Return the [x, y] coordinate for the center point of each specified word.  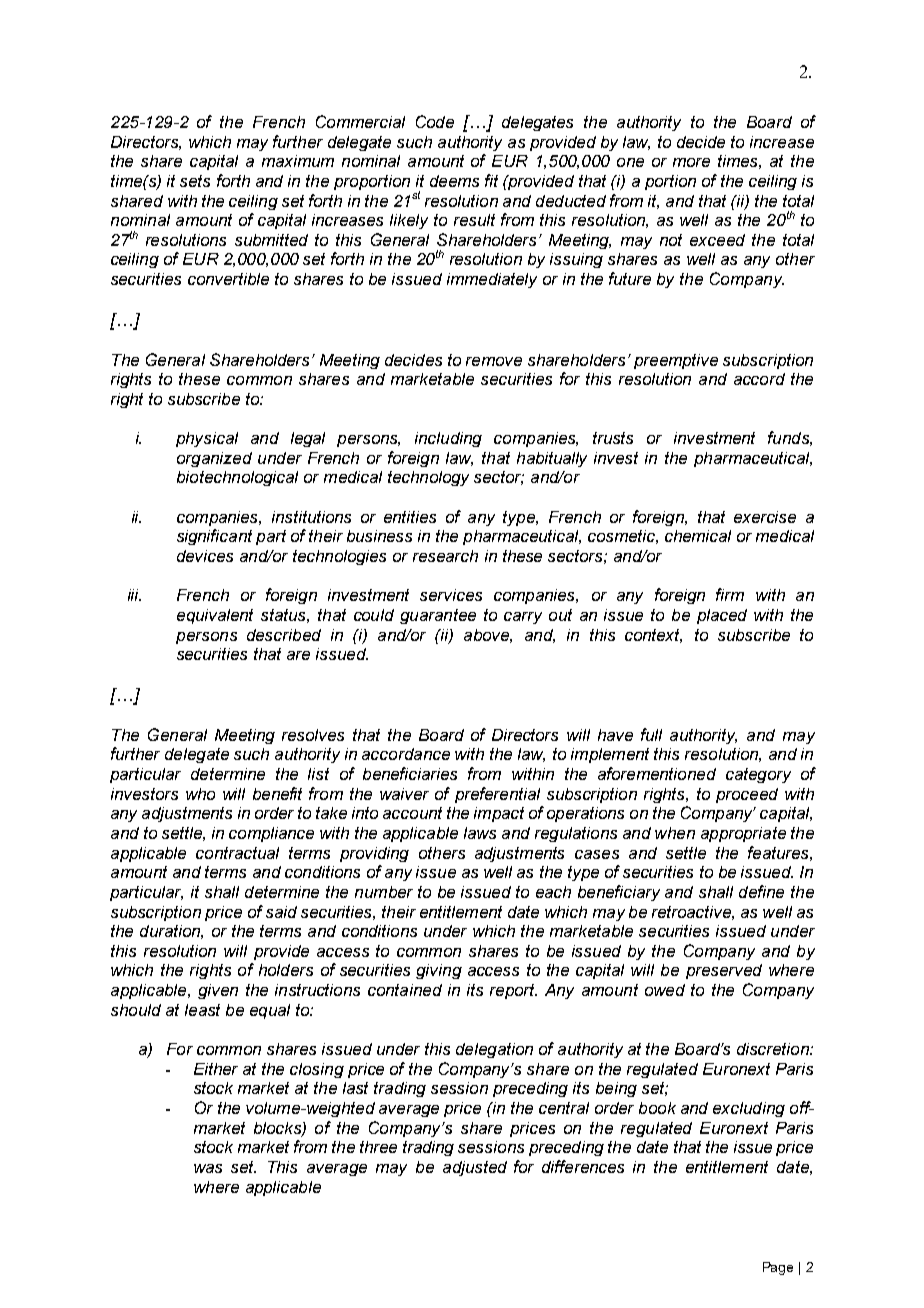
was [208, 1168]
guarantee [438, 616]
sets [195, 181]
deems [454, 181]
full [651, 734]
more [691, 162]
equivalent [215, 616]
